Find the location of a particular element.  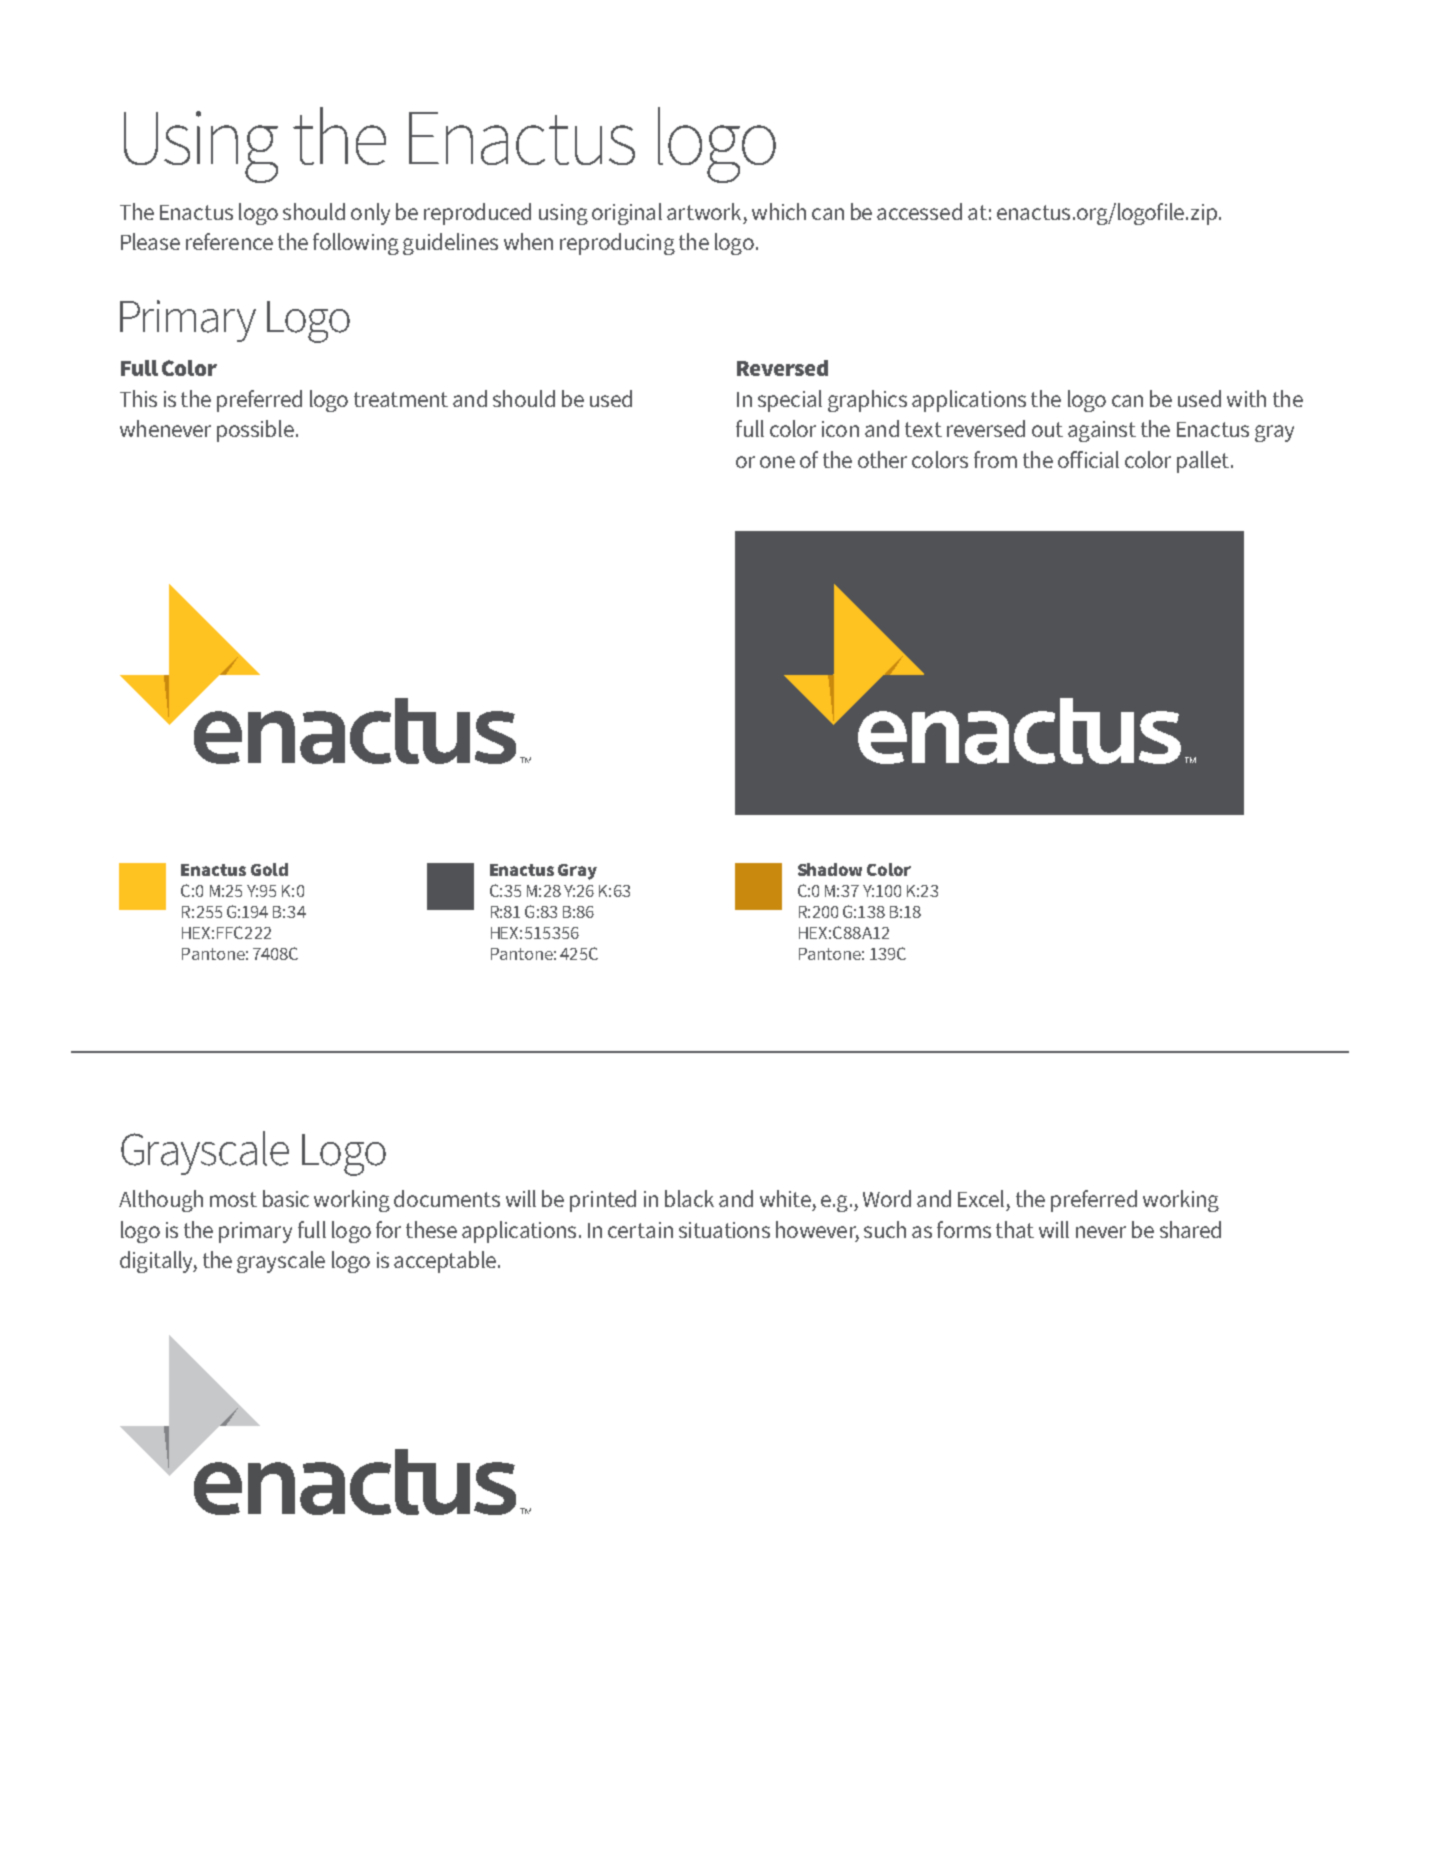

Excel is located at coordinates (981, 1198).
